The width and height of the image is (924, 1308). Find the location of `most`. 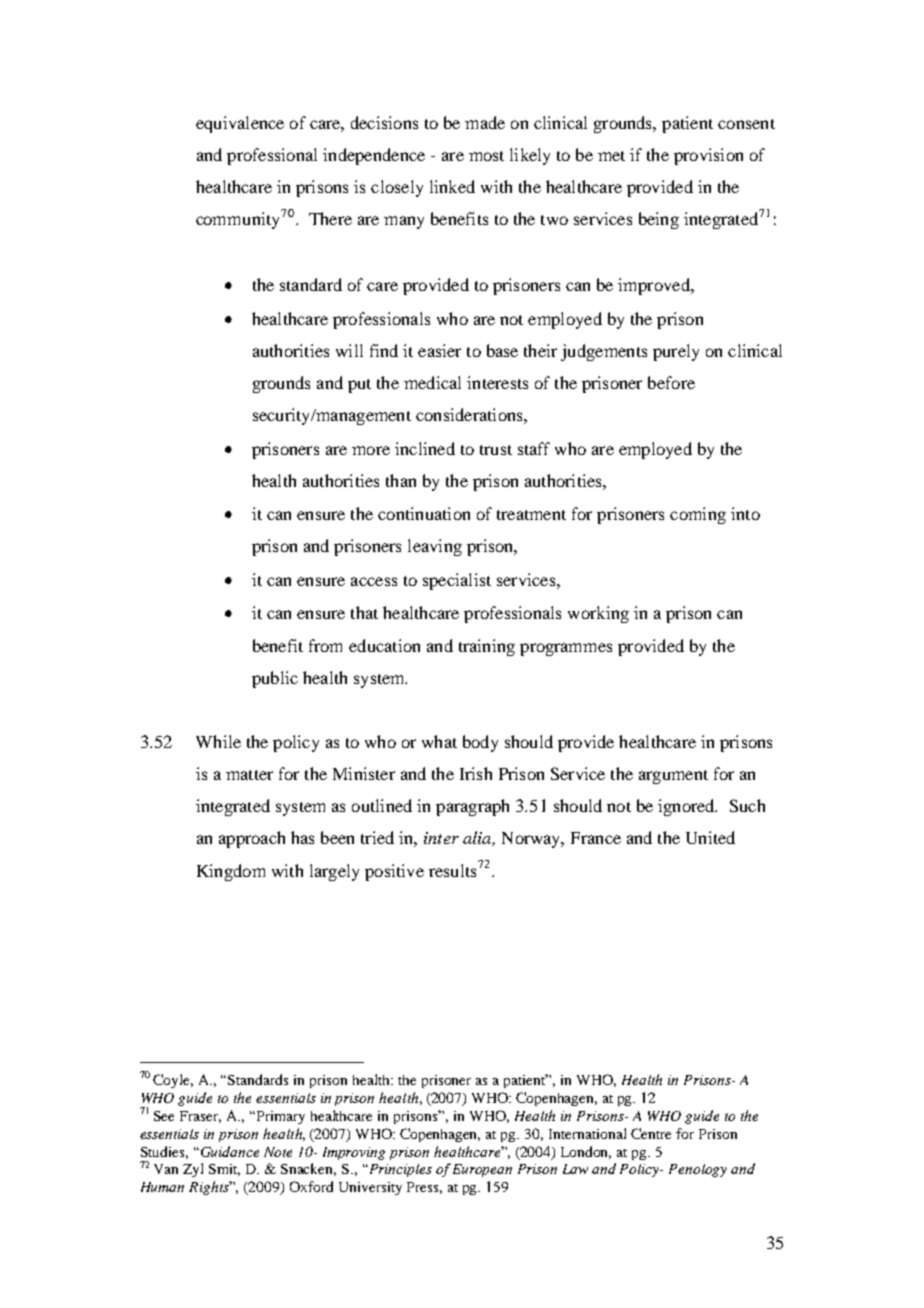

most is located at coordinates (486, 156).
